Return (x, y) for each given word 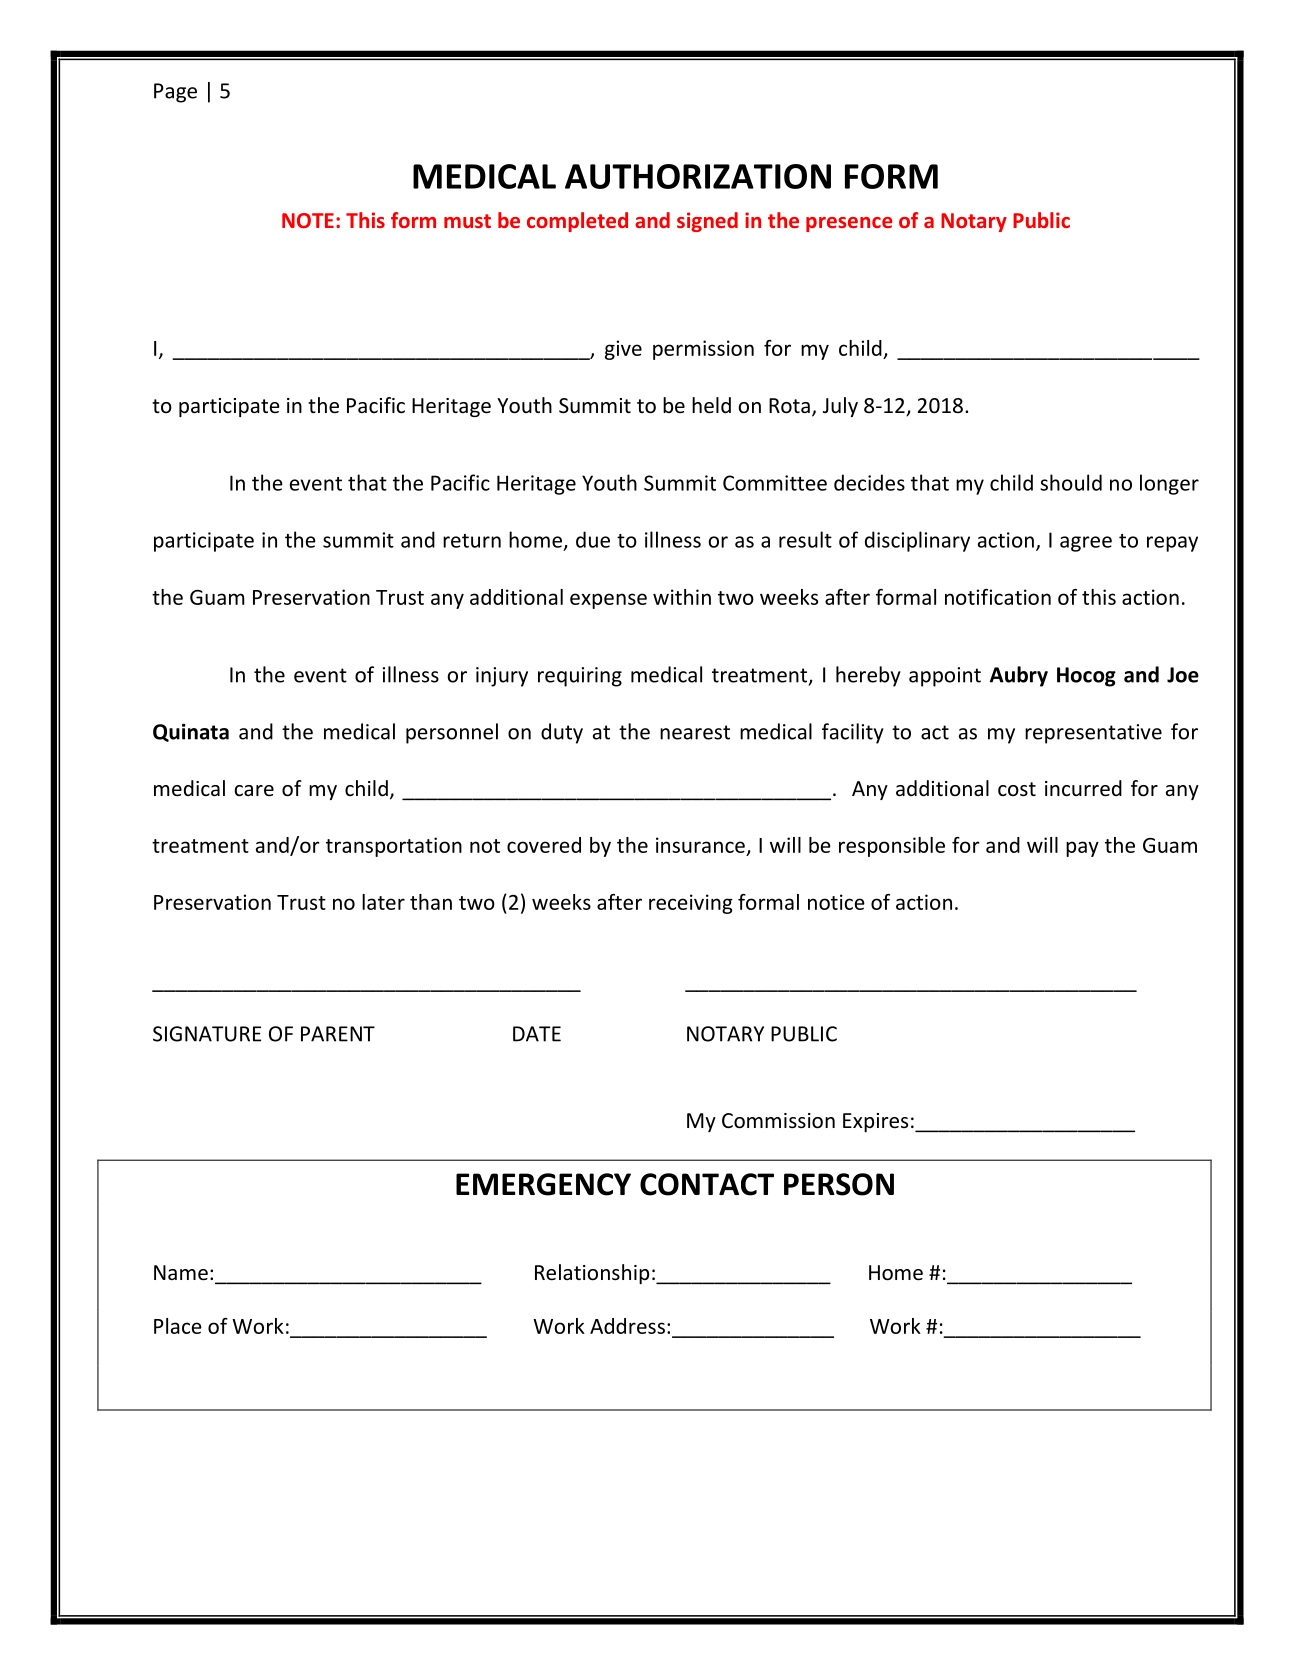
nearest (695, 732)
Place (178, 1326)
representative (1093, 734)
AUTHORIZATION (698, 176)
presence (849, 224)
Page (175, 93)
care (254, 791)
